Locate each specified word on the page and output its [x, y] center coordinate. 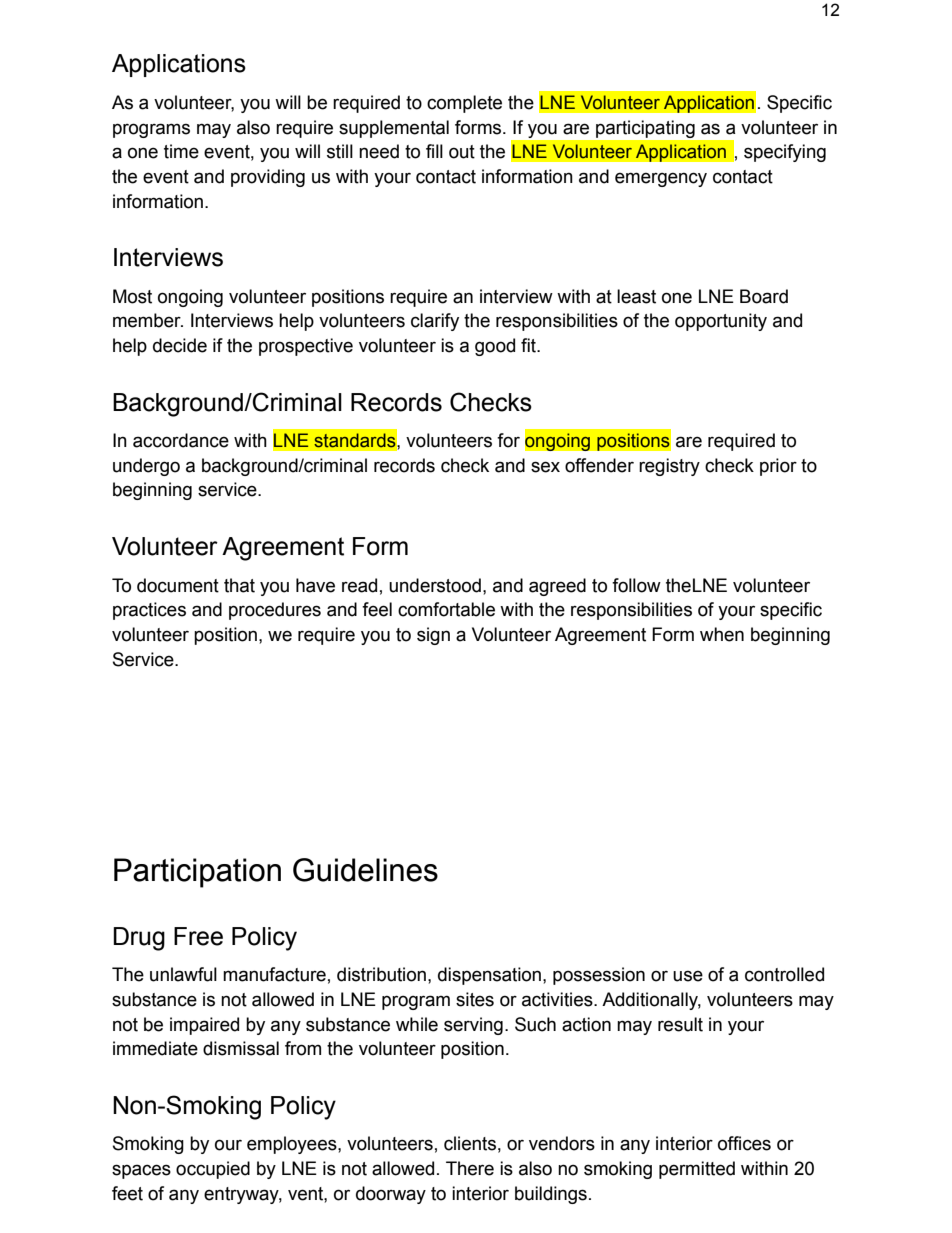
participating [645, 129]
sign [433, 636]
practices [149, 611]
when [722, 634]
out [462, 152]
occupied [213, 1170]
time [181, 151]
